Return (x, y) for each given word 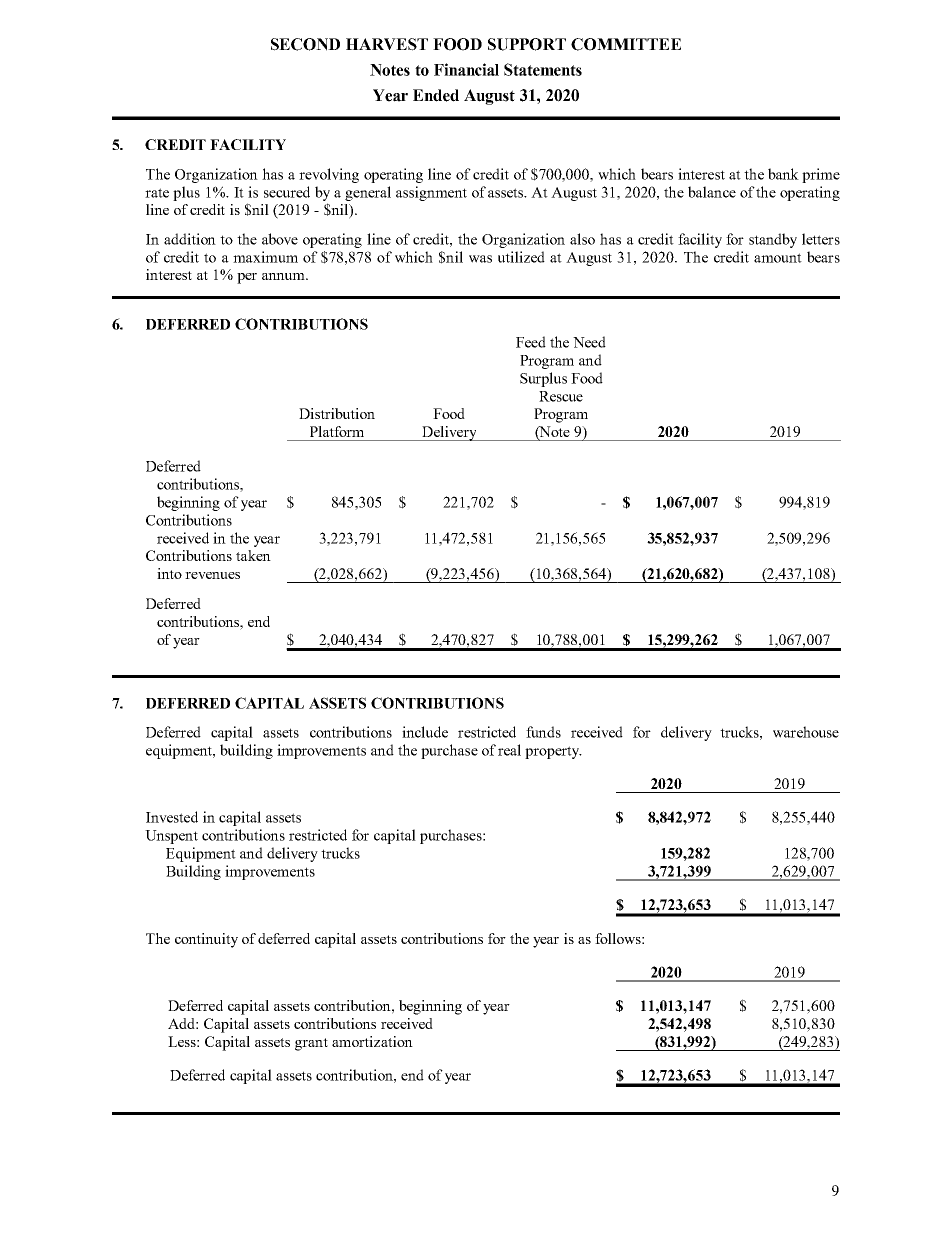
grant (311, 1044)
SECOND (305, 44)
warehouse (806, 732)
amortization (372, 1041)
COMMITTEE (626, 44)
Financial (466, 69)
